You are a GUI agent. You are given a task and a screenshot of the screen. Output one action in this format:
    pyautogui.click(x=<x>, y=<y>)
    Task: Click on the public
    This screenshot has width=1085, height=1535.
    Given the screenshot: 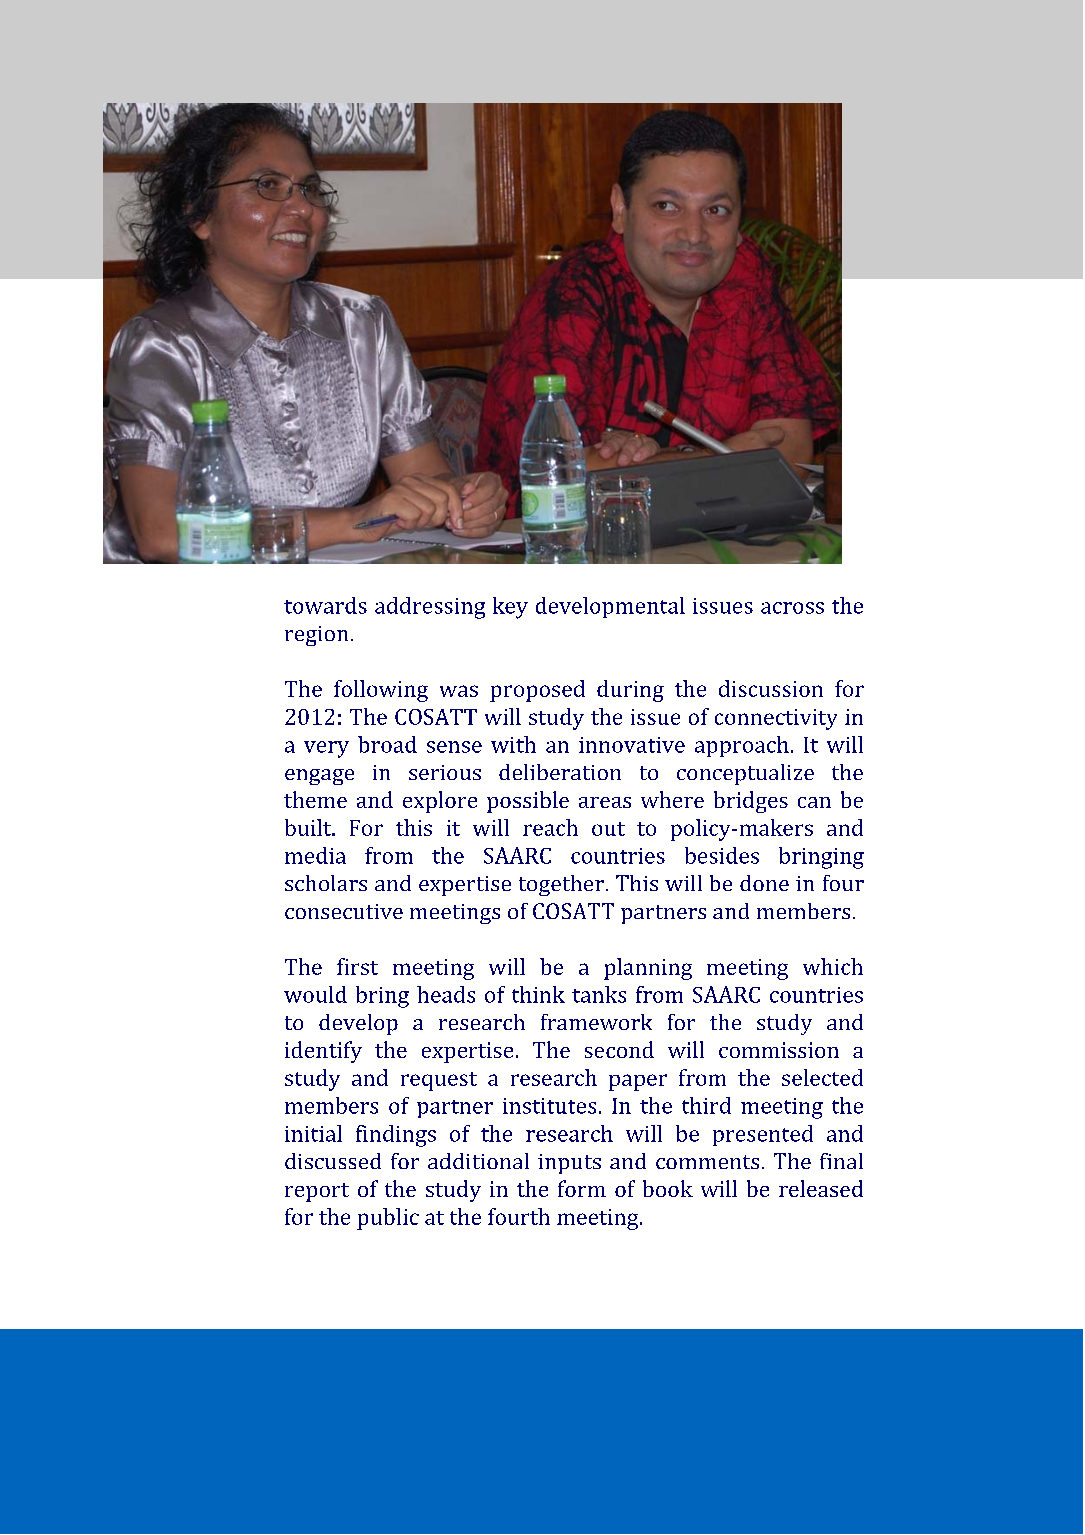 What is the action you would take?
    pyautogui.click(x=388, y=1219)
